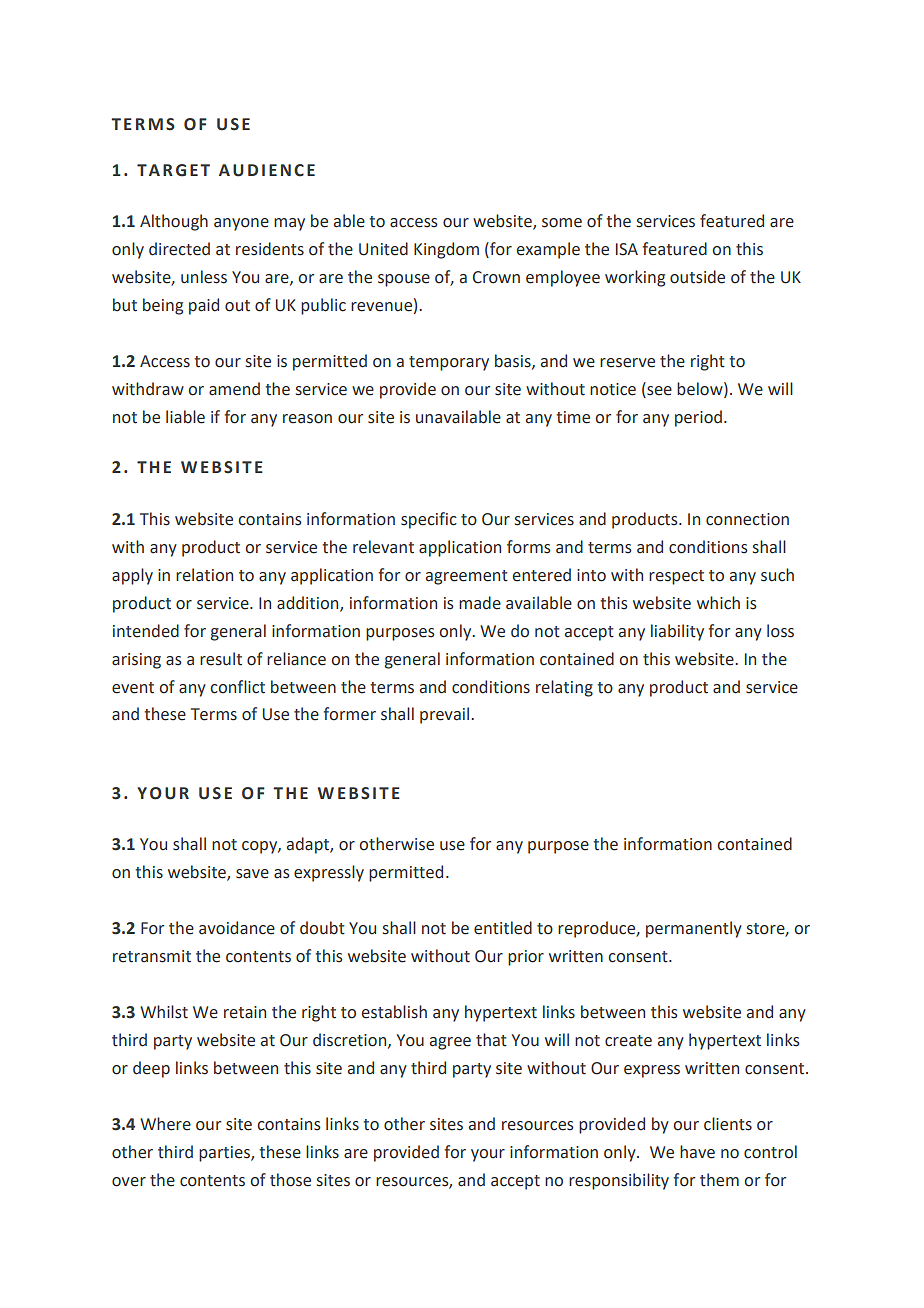 This image has height=1308, width=924. What do you see at coordinates (697, 277) in the image?
I see `outside` at bounding box center [697, 277].
